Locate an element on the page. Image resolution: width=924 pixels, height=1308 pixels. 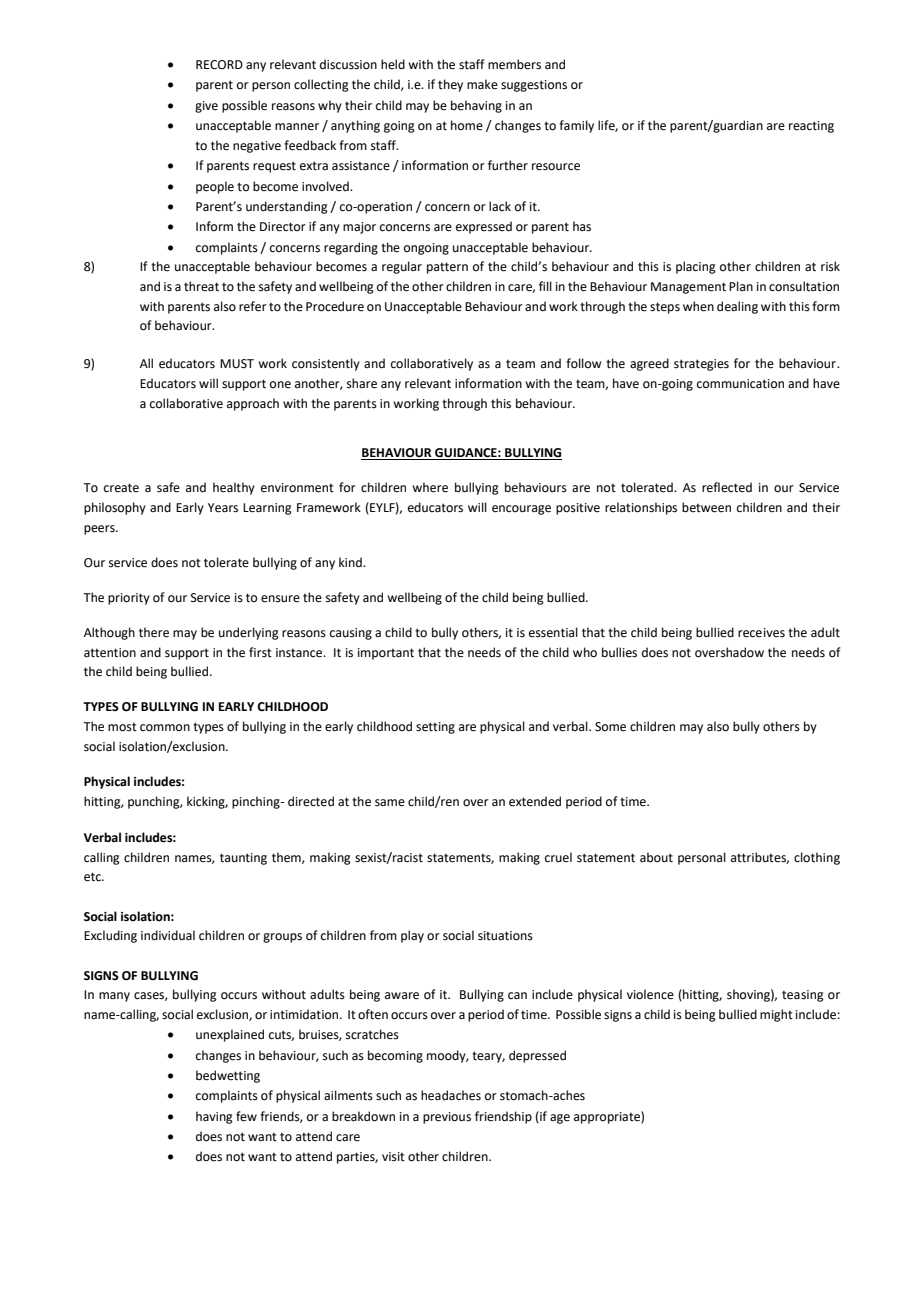
few is located at coordinates (246, 1116).
